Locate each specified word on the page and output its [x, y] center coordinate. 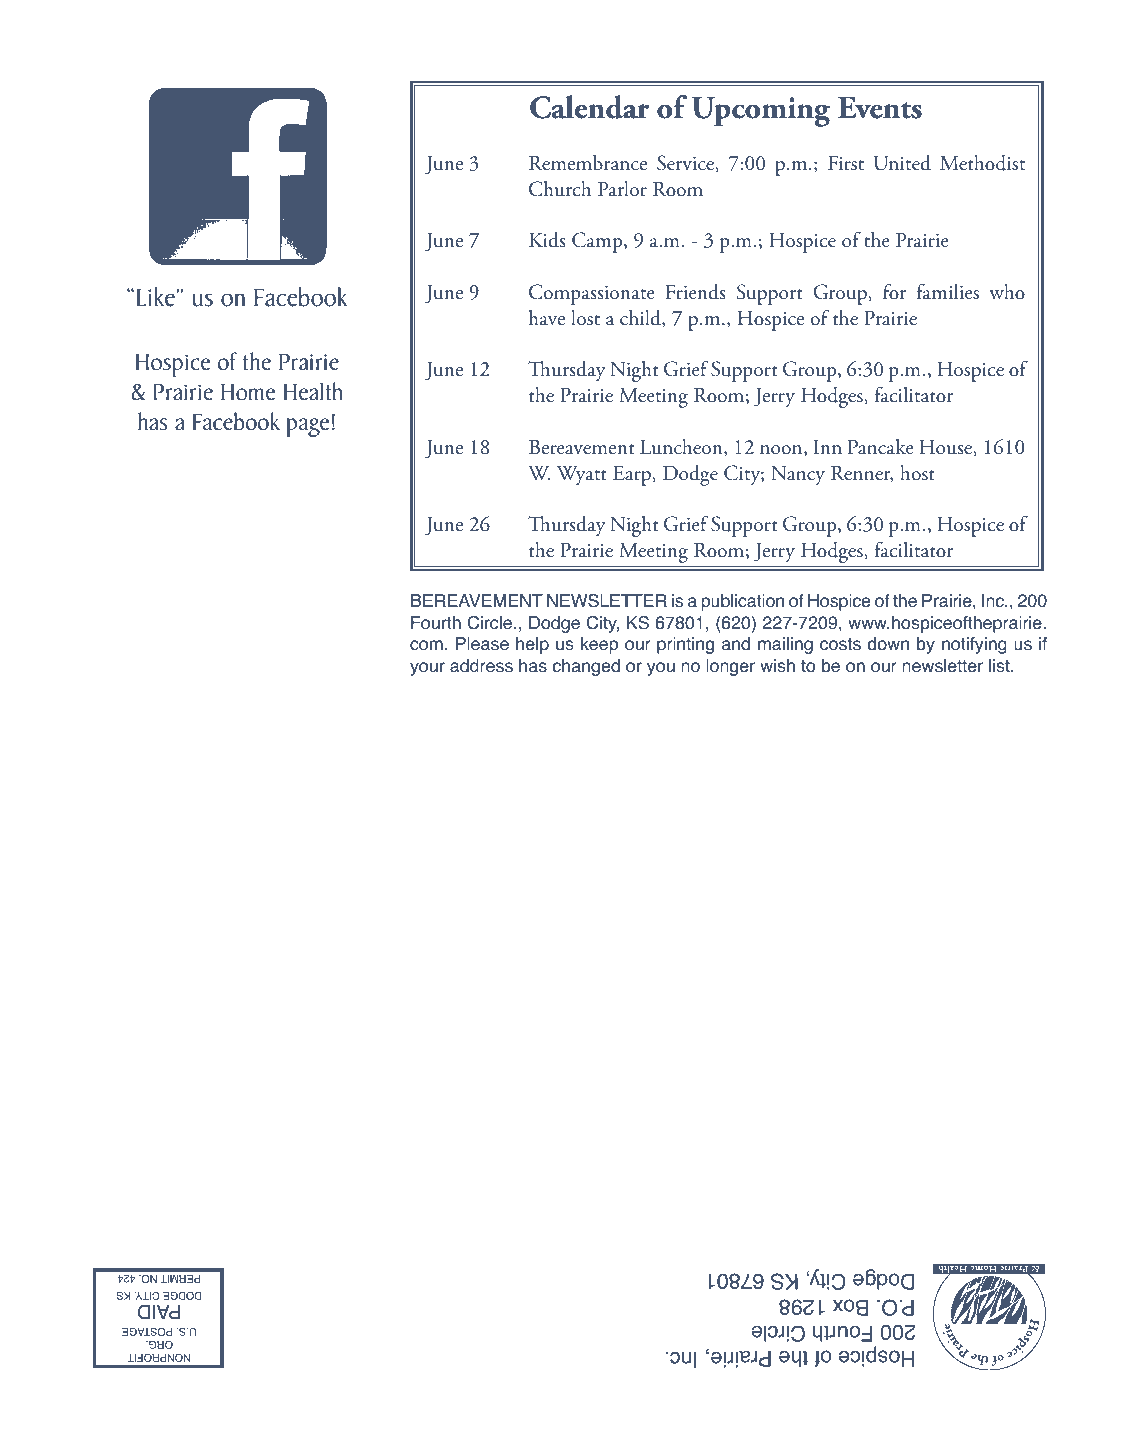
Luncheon [682, 448]
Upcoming [761, 111]
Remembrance [588, 163]
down [888, 644]
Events [879, 107]
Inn [828, 446]
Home [248, 392]
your [427, 669]
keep [599, 645]
